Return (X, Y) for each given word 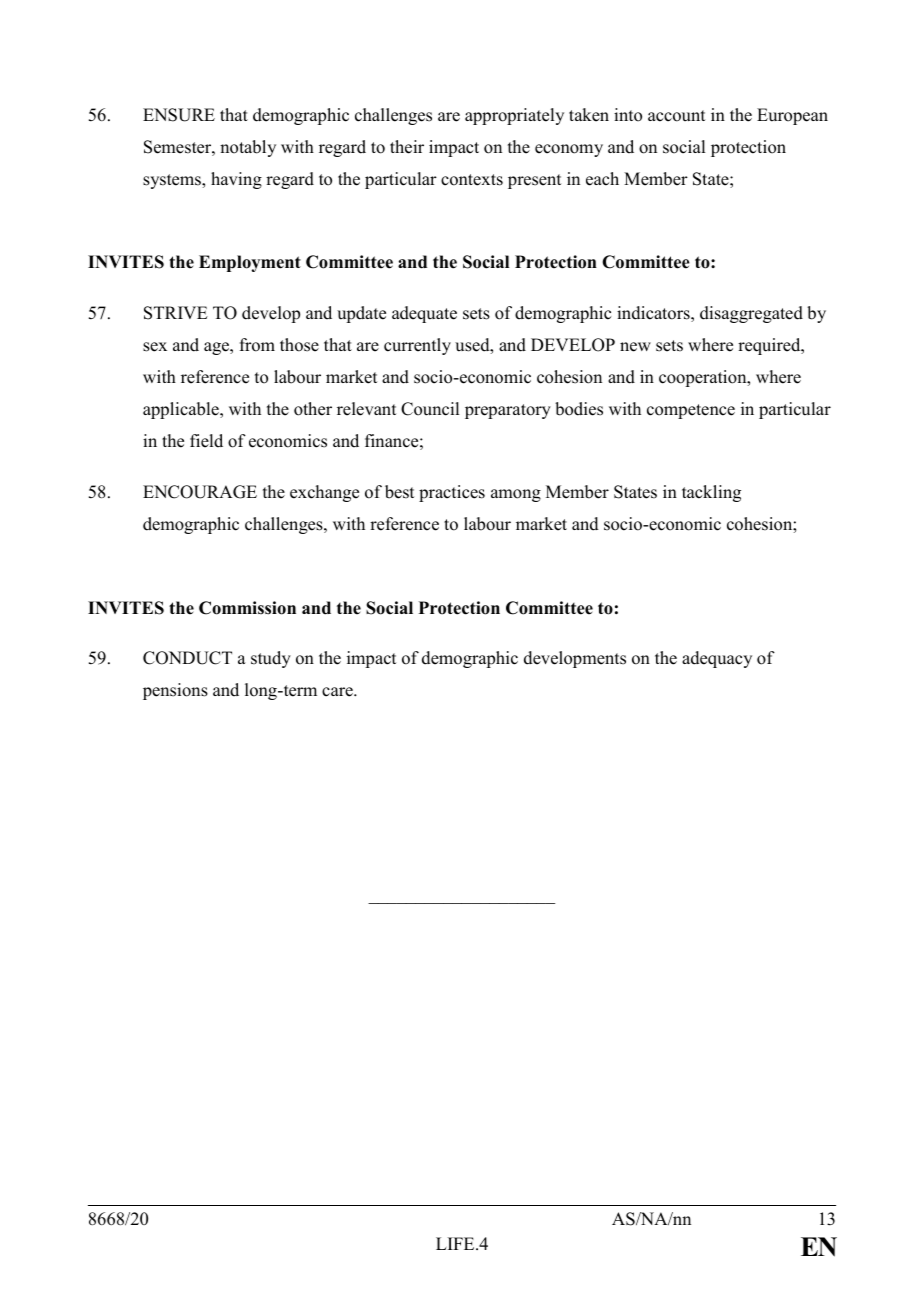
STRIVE (176, 313)
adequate (424, 314)
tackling (711, 493)
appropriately (514, 116)
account (676, 116)
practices (452, 493)
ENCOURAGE (200, 492)
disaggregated (751, 314)
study (271, 659)
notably (248, 148)
